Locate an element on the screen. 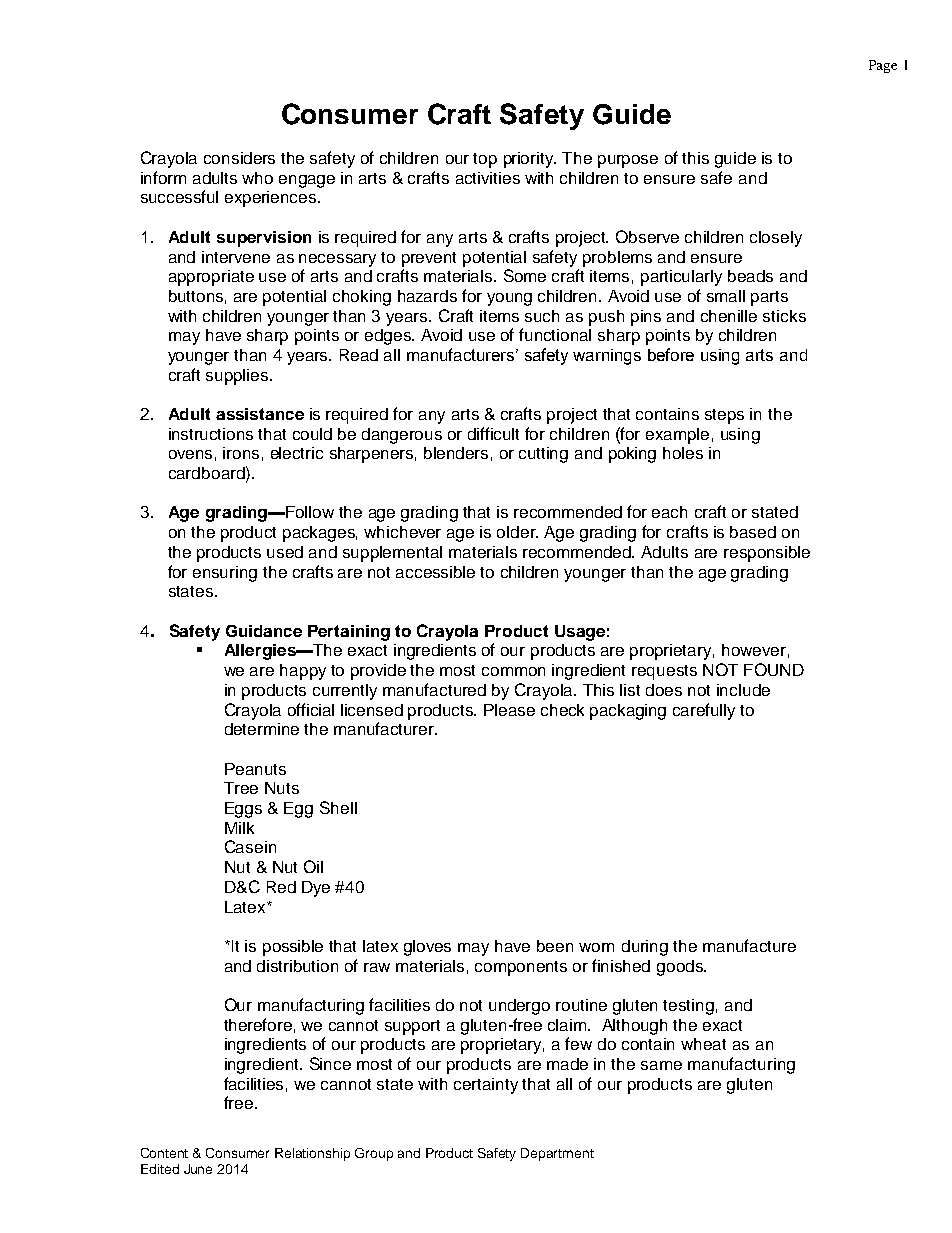 The image size is (952, 1233). Usage is located at coordinates (580, 633).
